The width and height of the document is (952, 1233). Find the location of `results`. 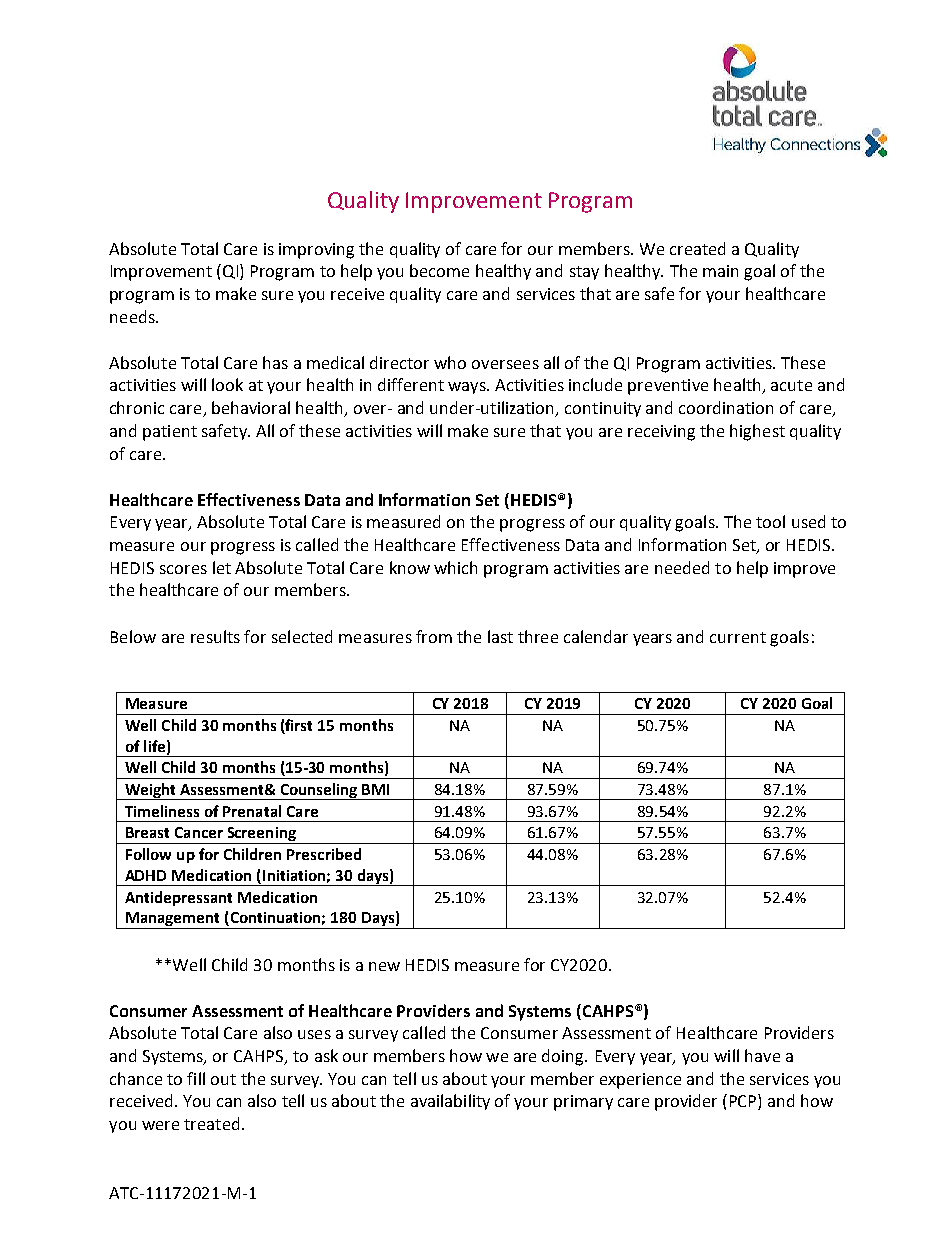

results is located at coordinates (215, 636).
